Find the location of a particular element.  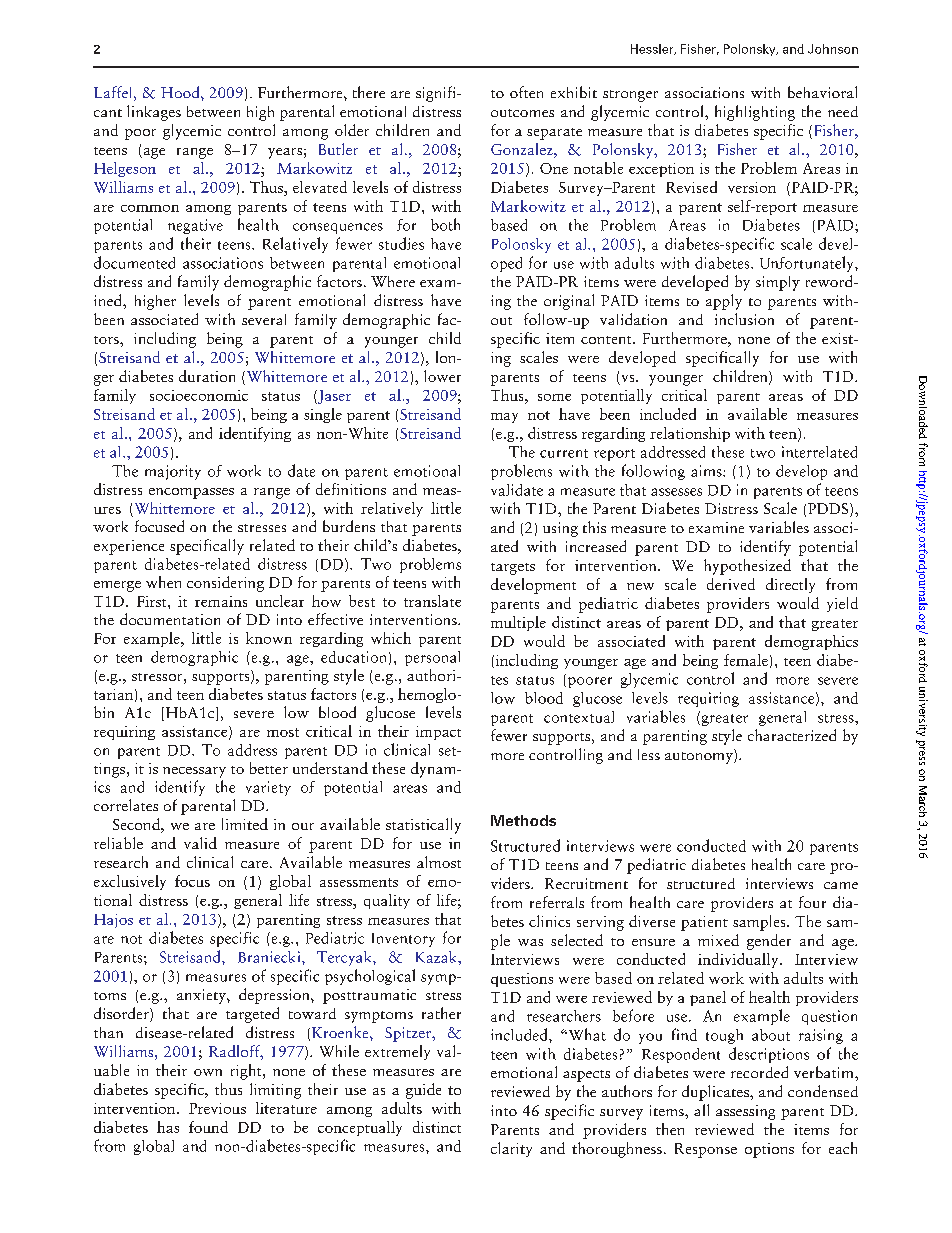

clarity is located at coordinates (511, 1149).
